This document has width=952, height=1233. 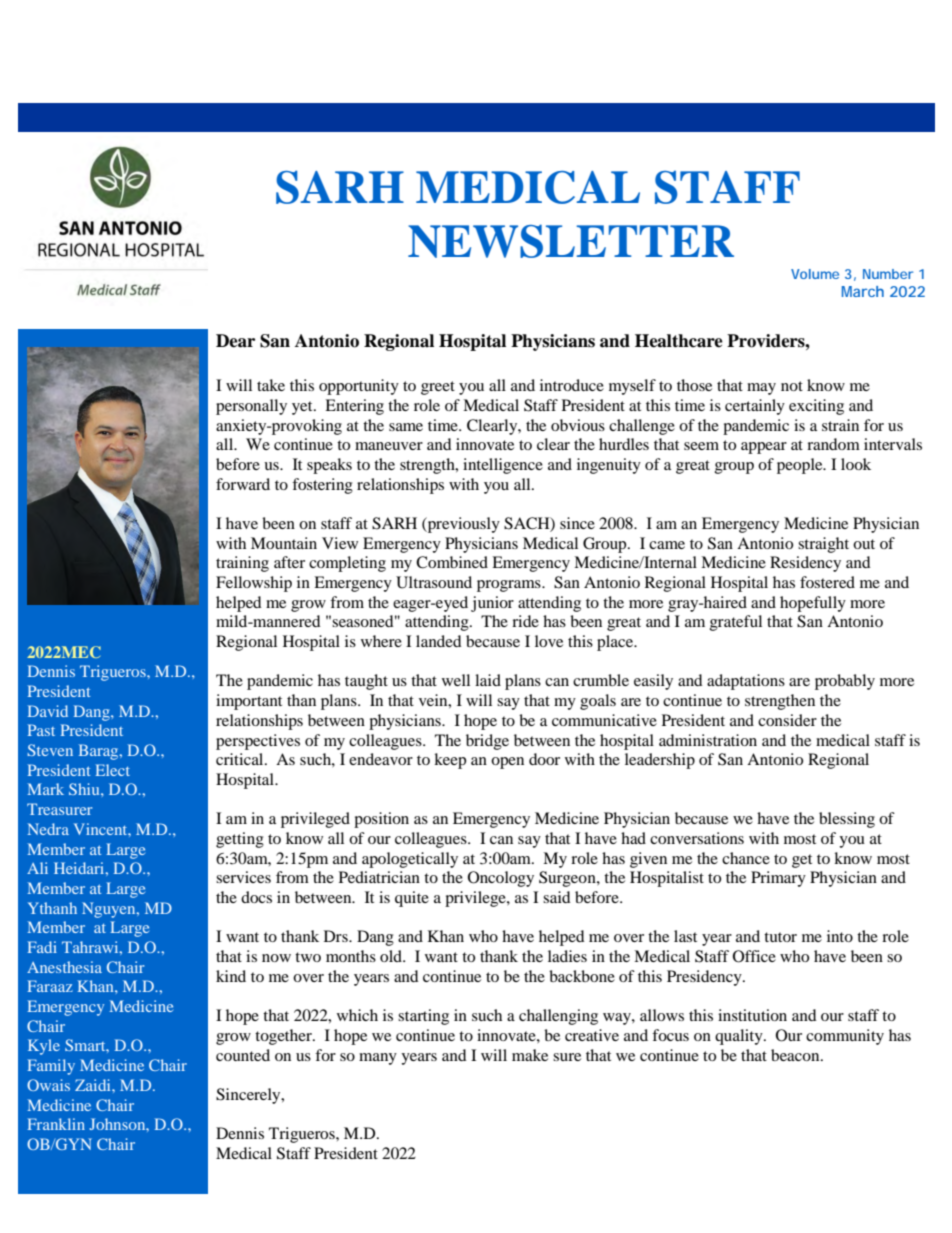 I want to click on Combined, so click(x=452, y=562).
